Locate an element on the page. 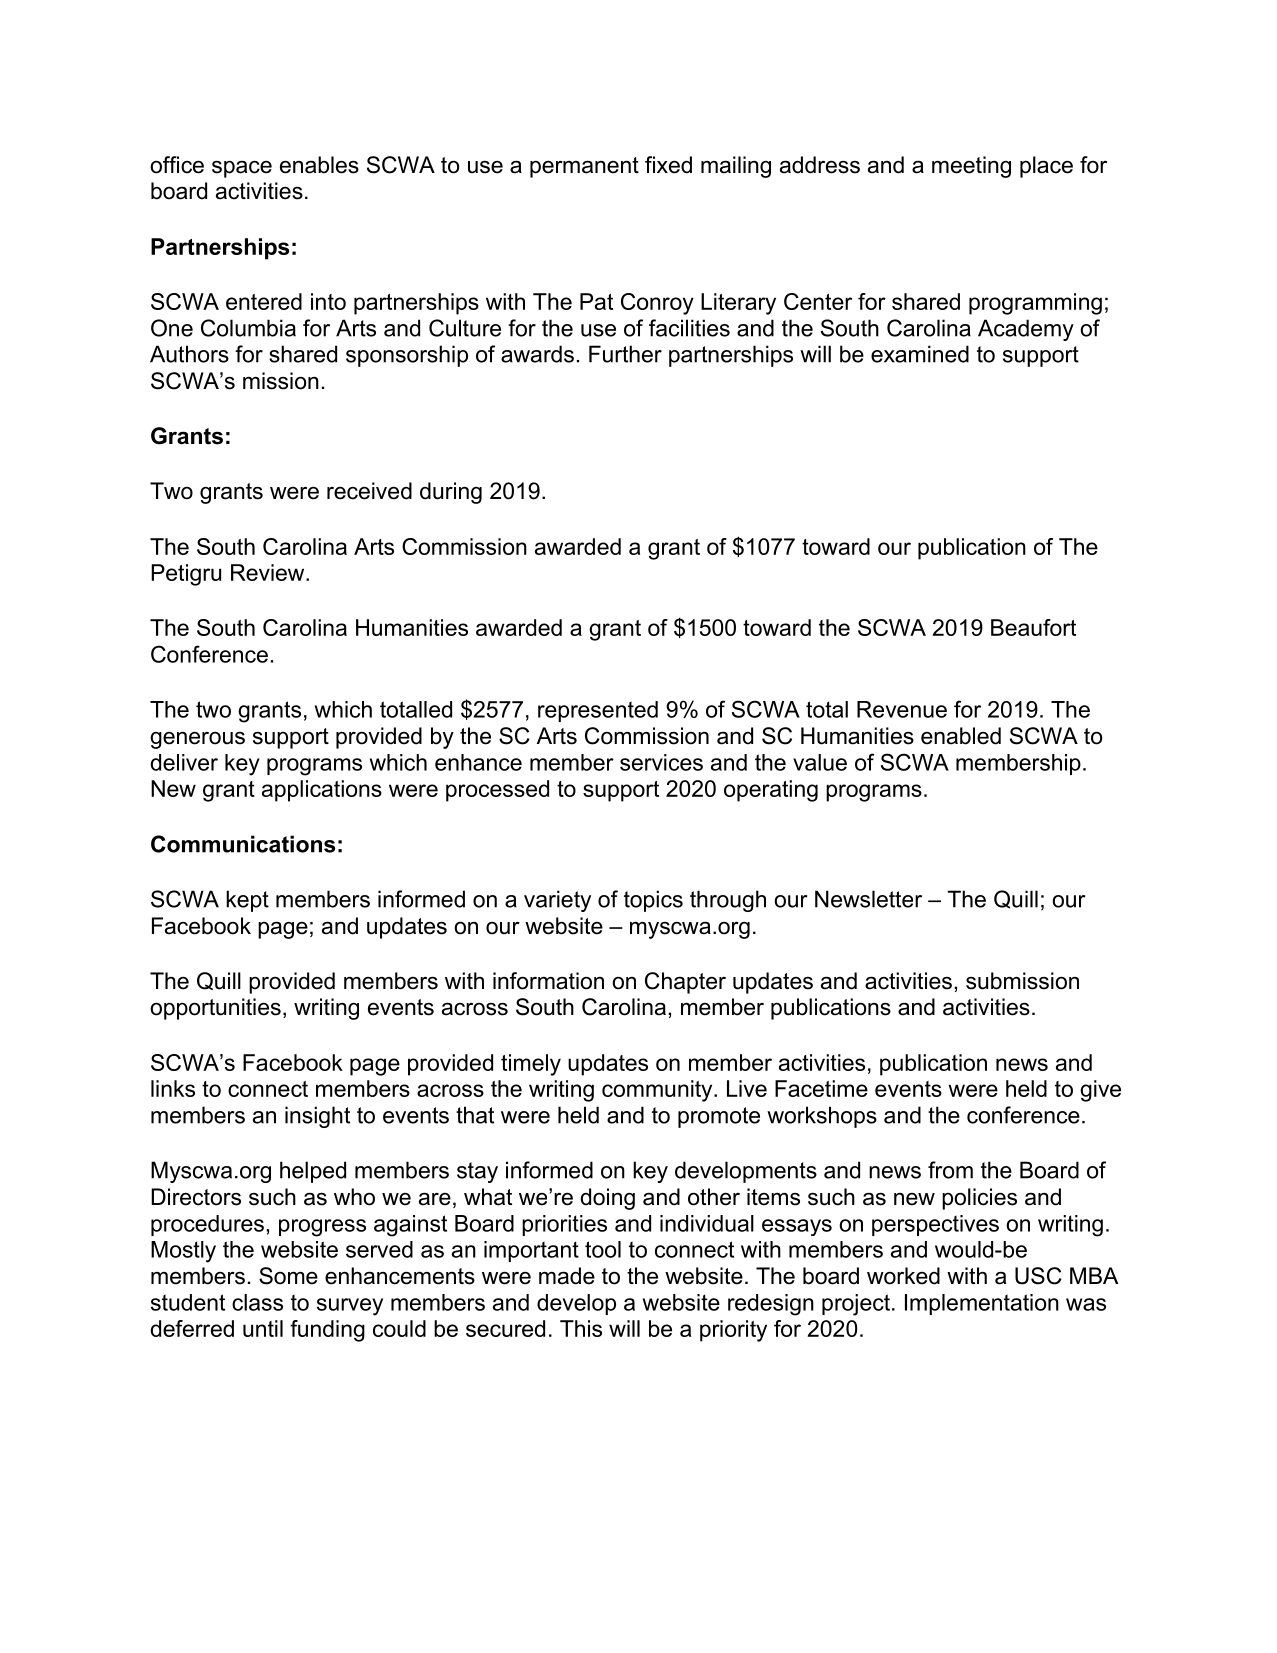 The height and width of the page is (1653, 1277). This is located at coordinates (581, 1328).
